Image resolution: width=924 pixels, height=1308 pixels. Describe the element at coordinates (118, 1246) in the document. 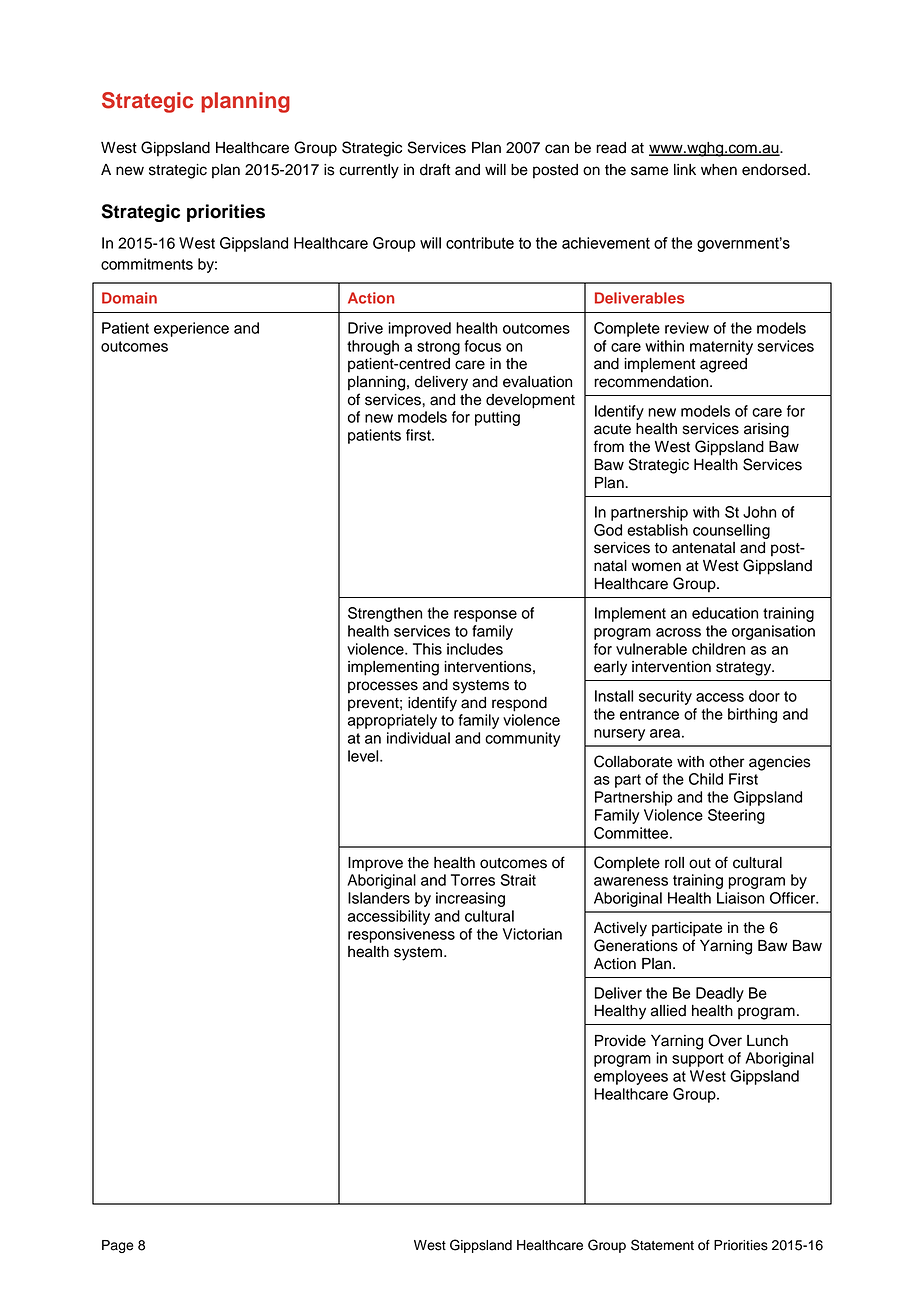

I see `Page` at that location.
